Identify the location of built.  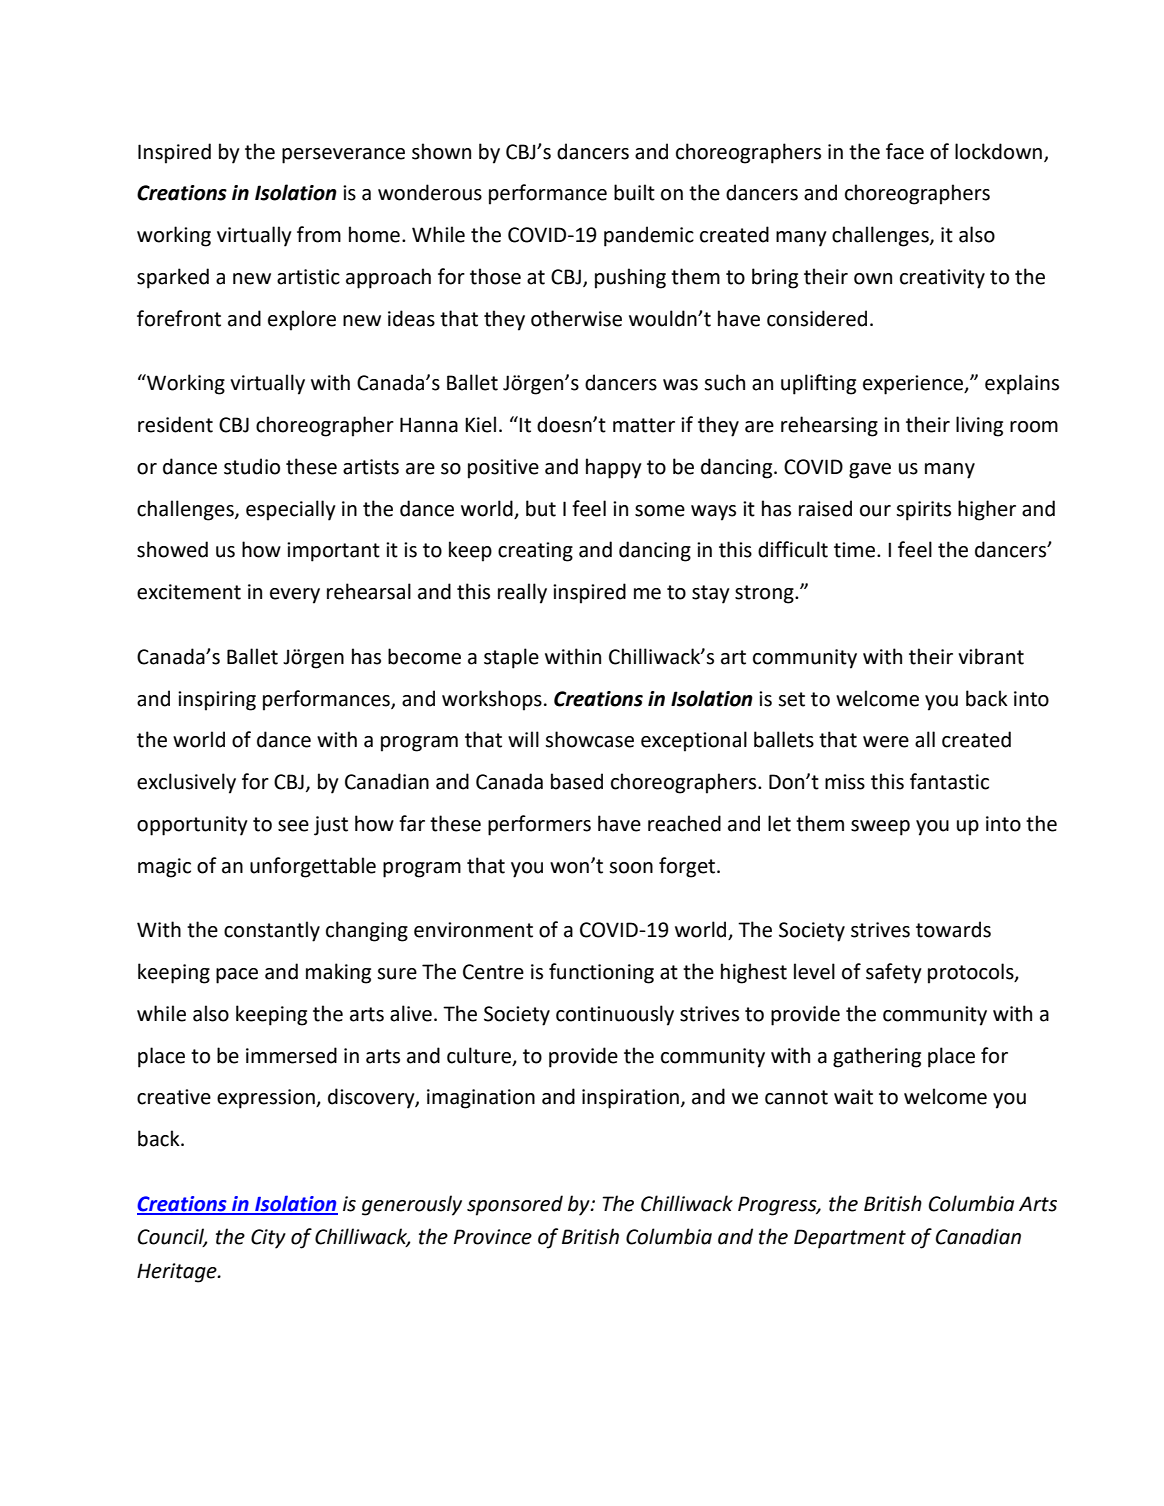
(634, 192).
